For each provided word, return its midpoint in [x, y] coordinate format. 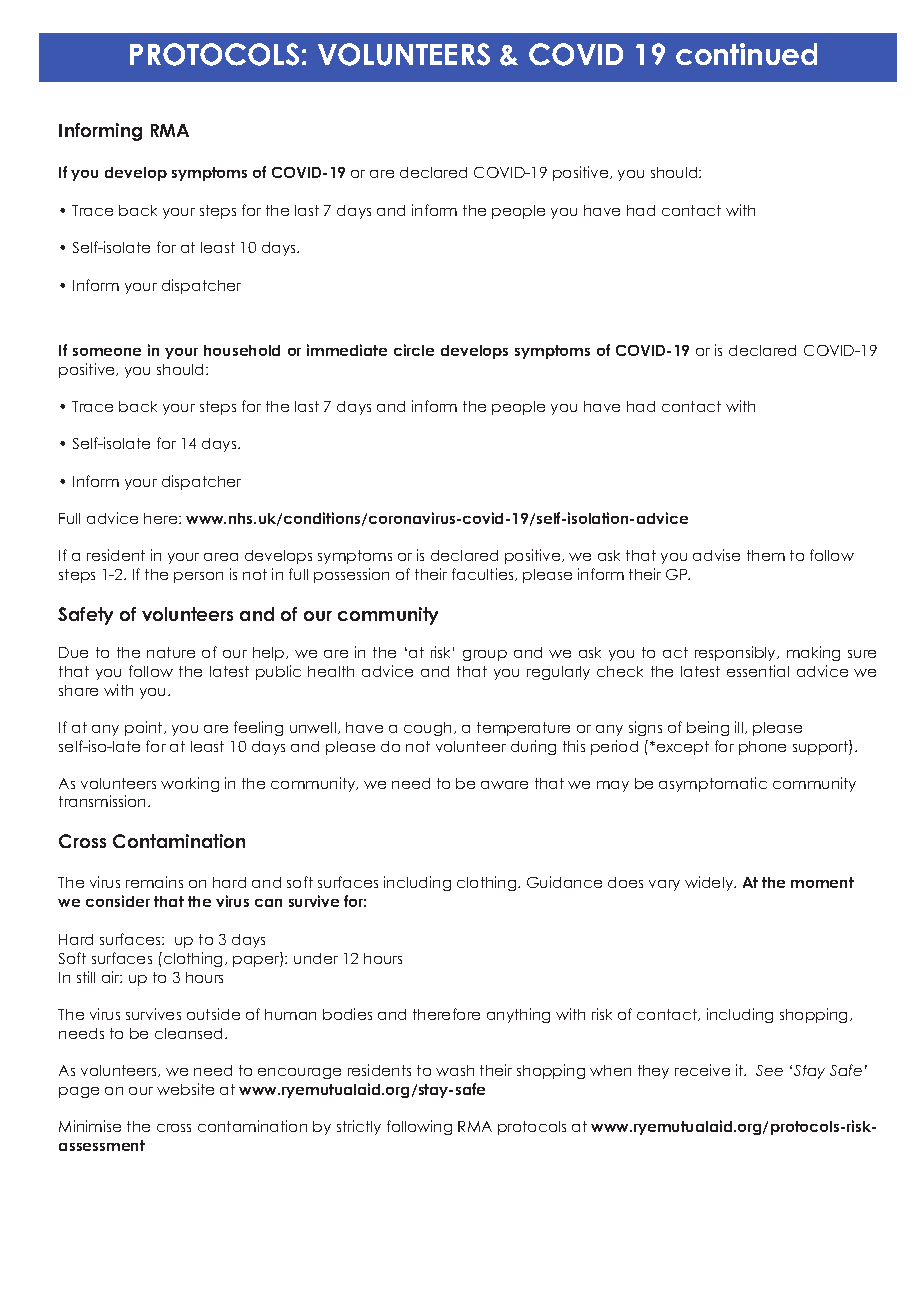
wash [455, 1070]
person [198, 577]
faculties [484, 574]
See [769, 1070]
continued [746, 54]
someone [107, 352]
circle [414, 350]
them [766, 555]
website [185, 1089]
